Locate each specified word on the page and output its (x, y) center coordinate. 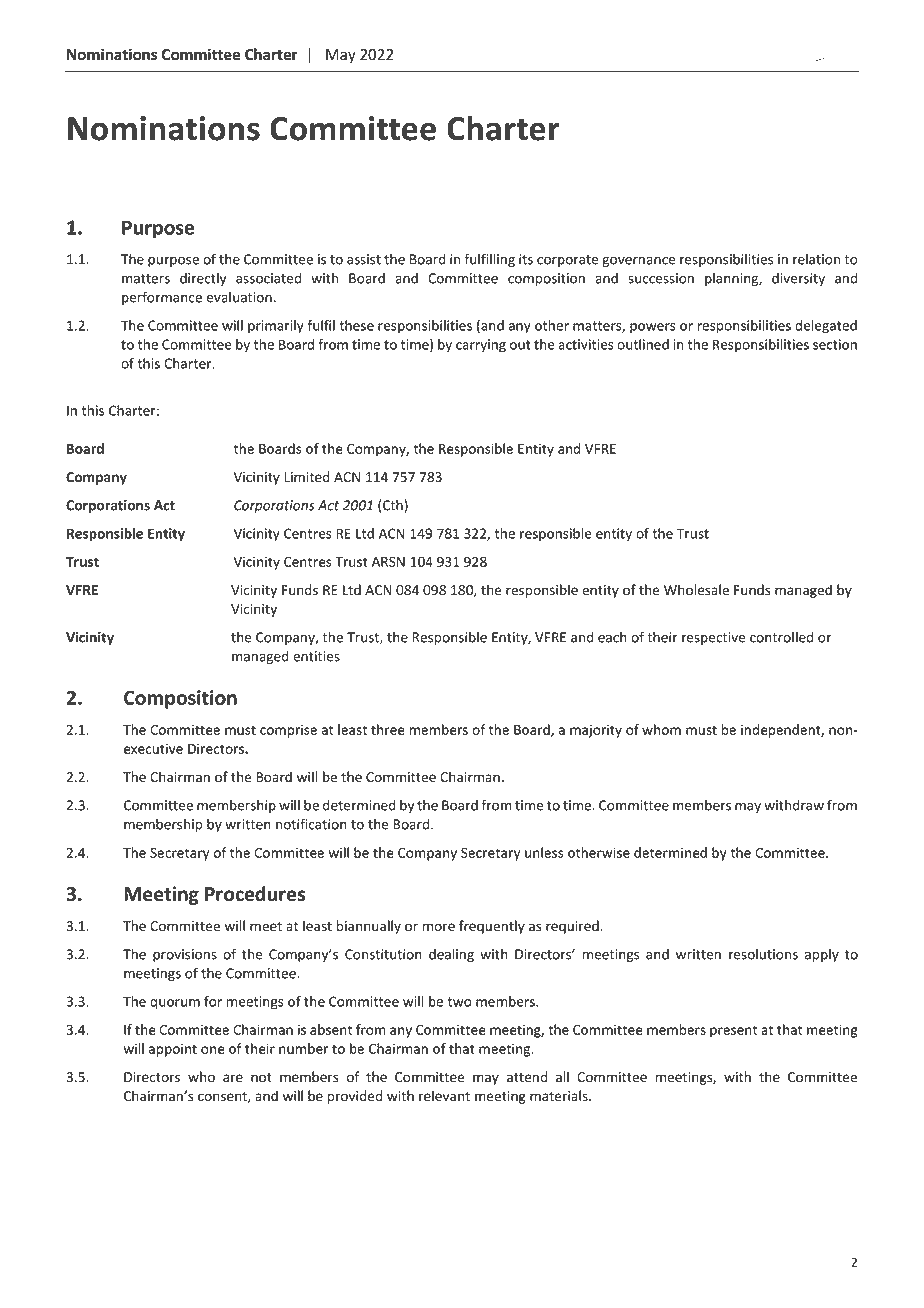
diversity (798, 279)
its (526, 259)
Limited (307, 477)
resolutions (763, 954)
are (233, 1078)
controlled (781, 637)
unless (544, 852)
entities (316, 656)
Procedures (255, 894)
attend (527, 1077)
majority (596, 731)
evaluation (239, 297)
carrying (481, 346)
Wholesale (696, 590)
